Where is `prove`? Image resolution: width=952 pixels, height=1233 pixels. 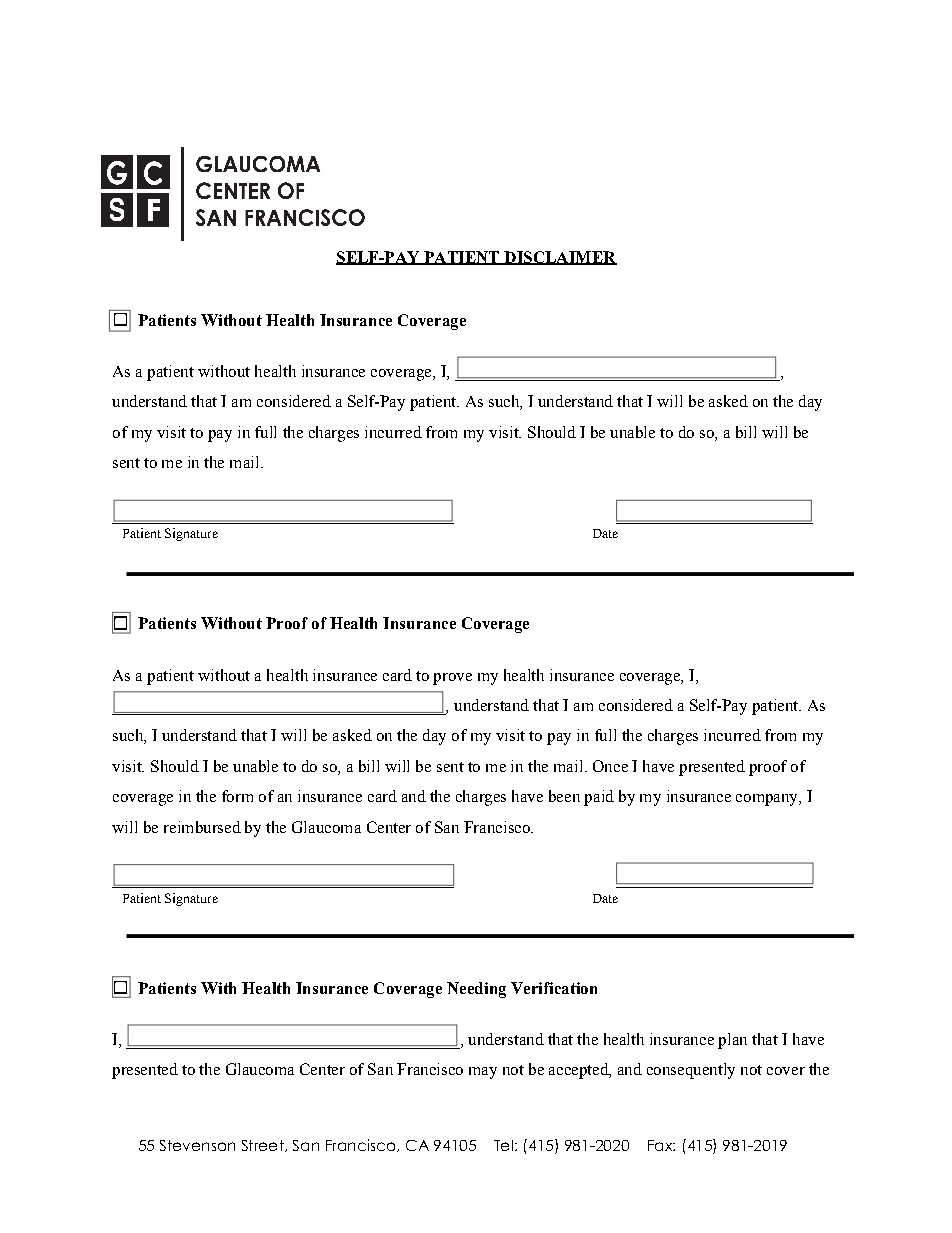 prove is located at coordinates (452, 679).
